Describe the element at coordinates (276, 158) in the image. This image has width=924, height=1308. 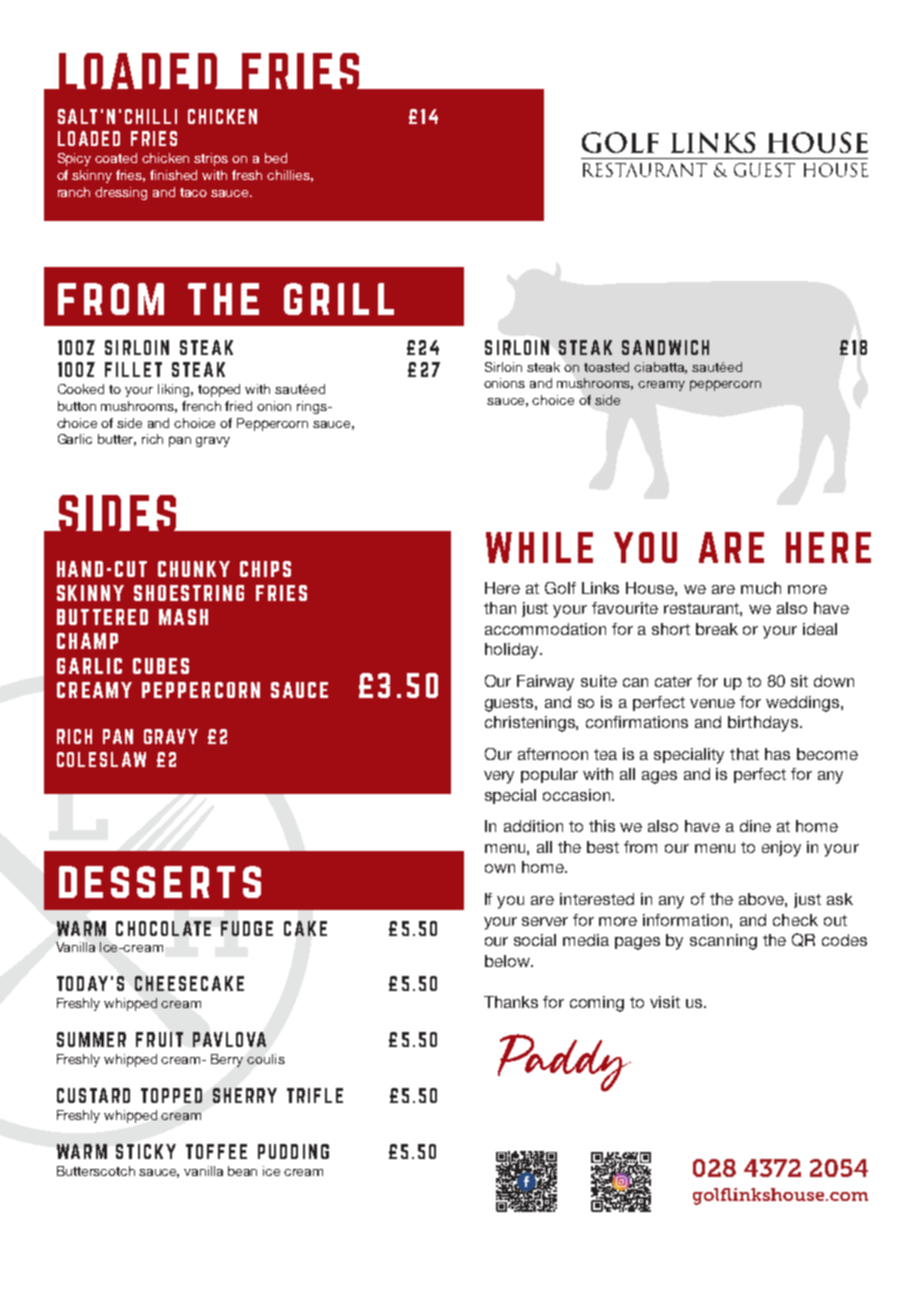
I see `bed` at that location.
